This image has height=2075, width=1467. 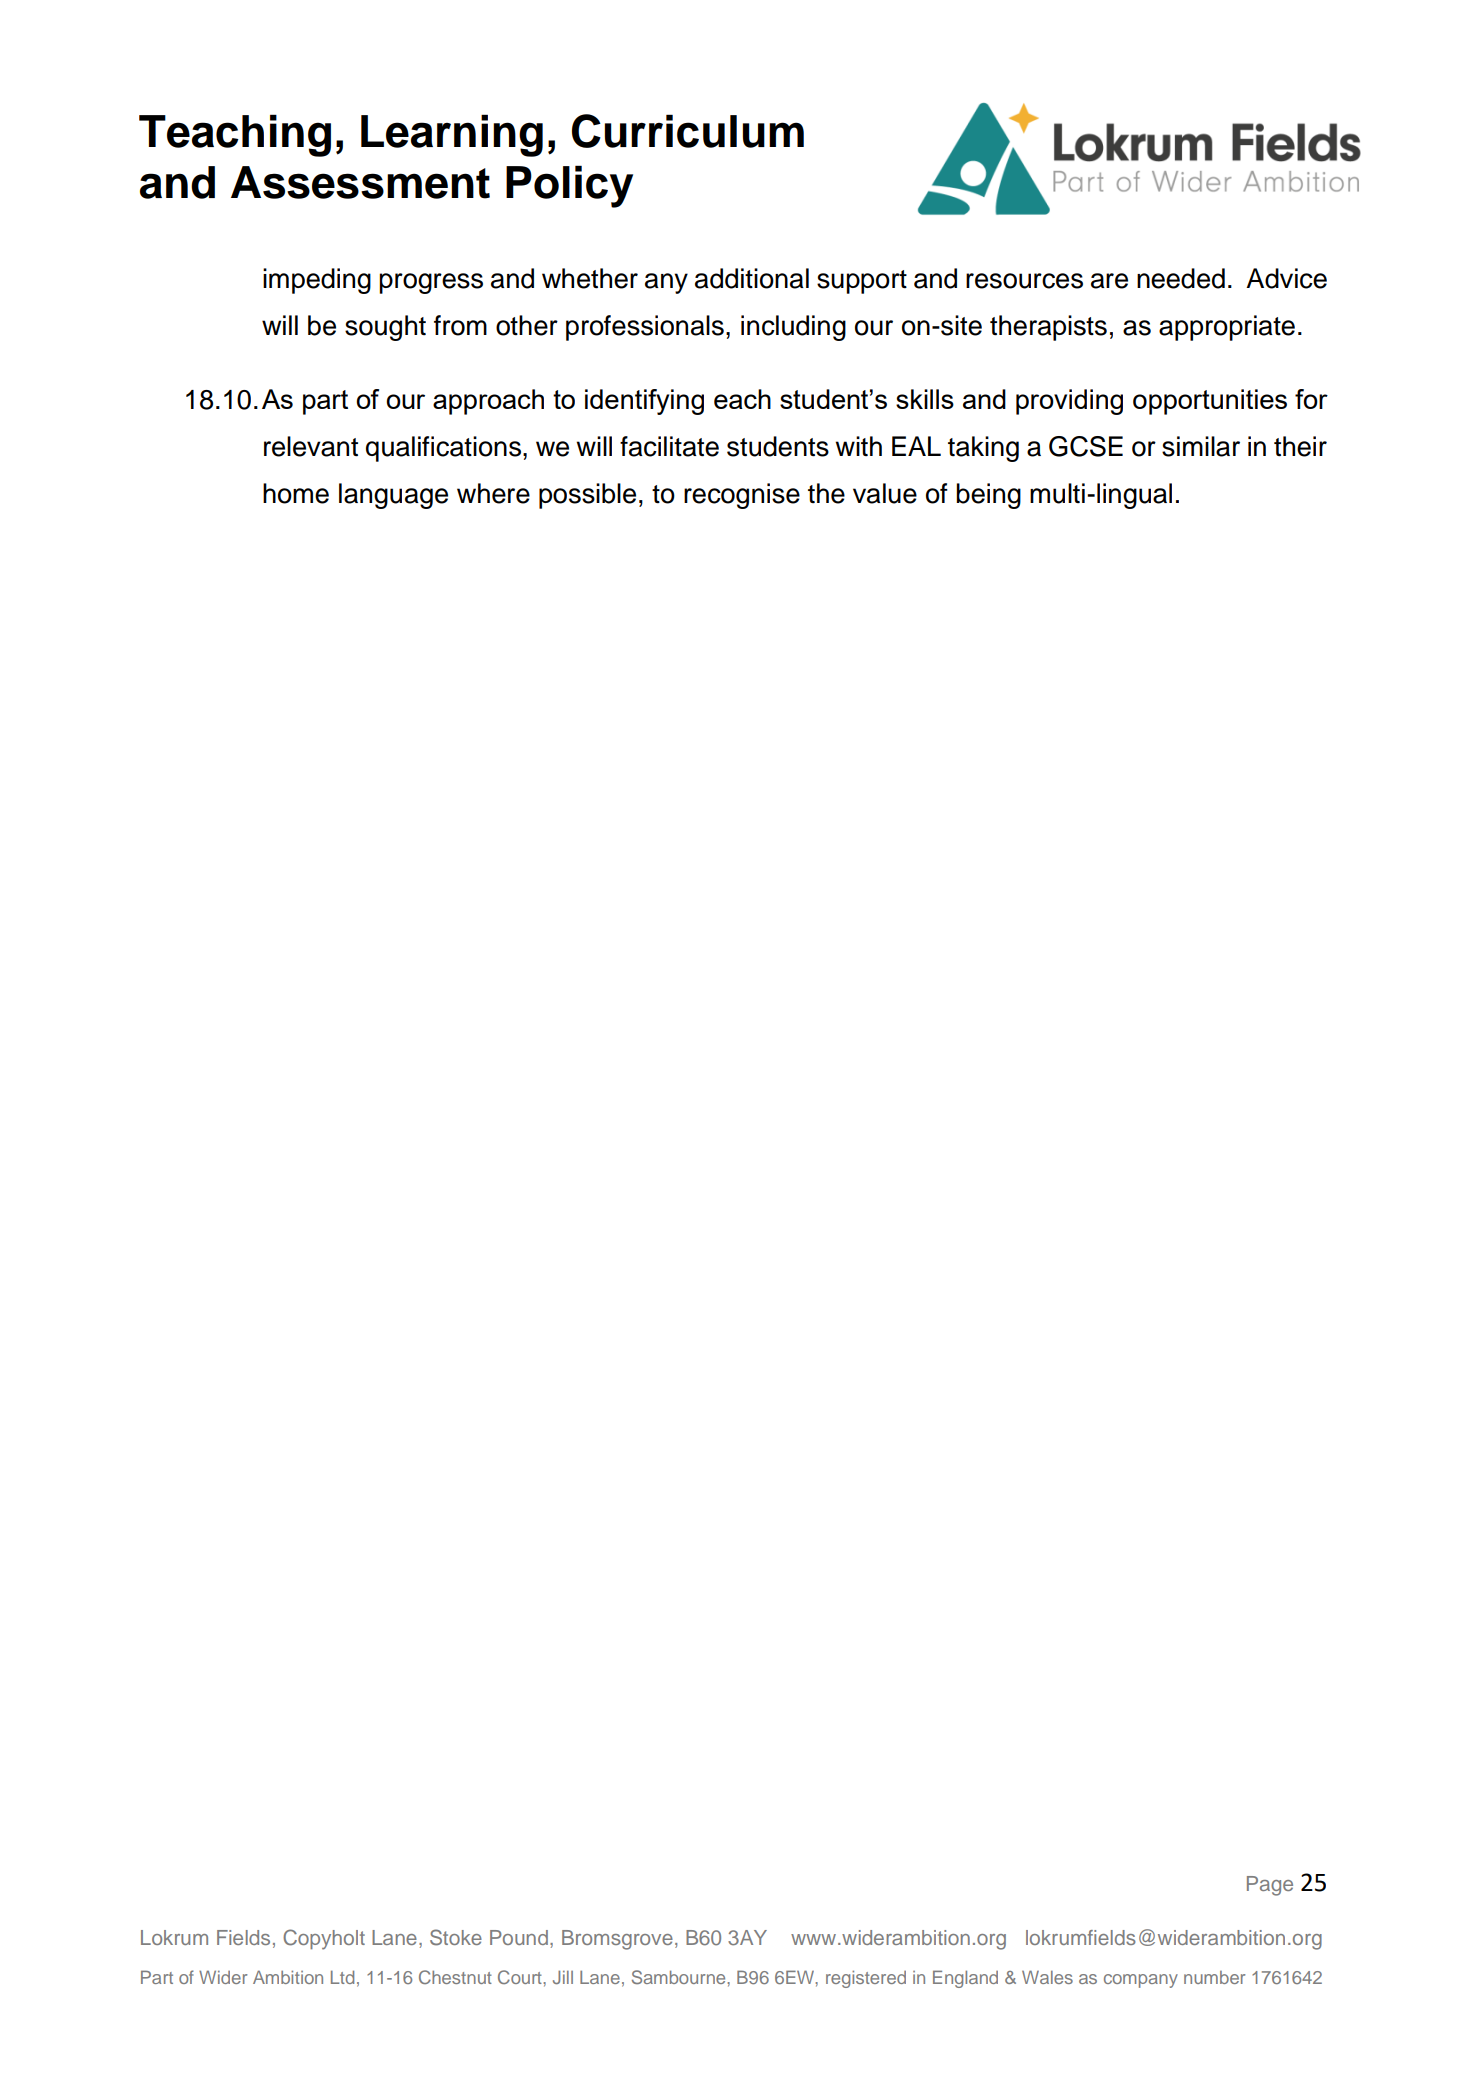 I want to click on Ltd, so click(x=342, y=1977).
